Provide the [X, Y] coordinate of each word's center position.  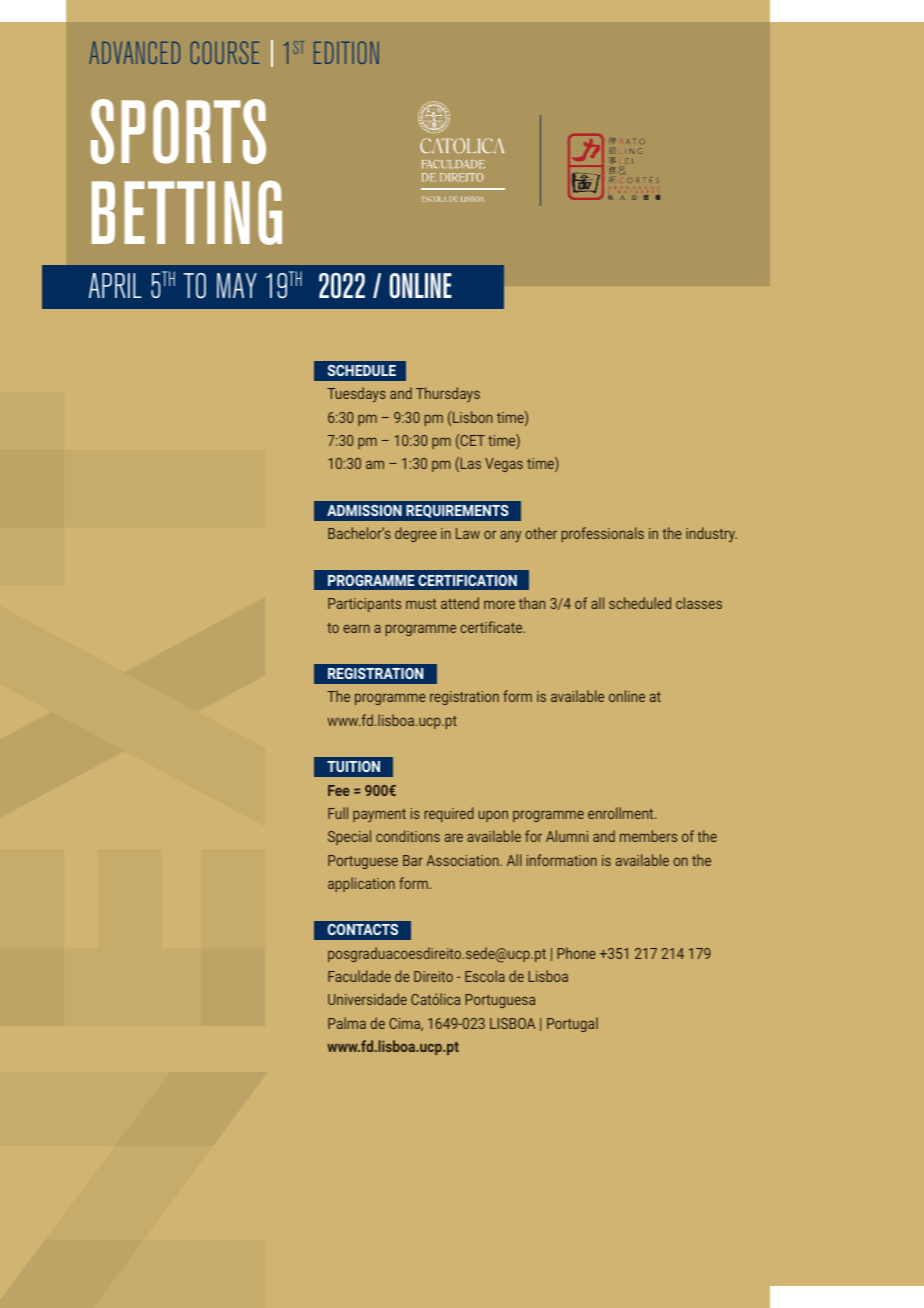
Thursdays [448, 394]
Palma [347, 1023]
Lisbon [471, 417]
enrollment [622, 813]
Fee [339, 790]
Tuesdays [356, 394]
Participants [364, 605]
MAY [237, 285]
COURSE [225, 52]
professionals [603, 534]
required [449, 814]
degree [416, 534]
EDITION [346, 52]
